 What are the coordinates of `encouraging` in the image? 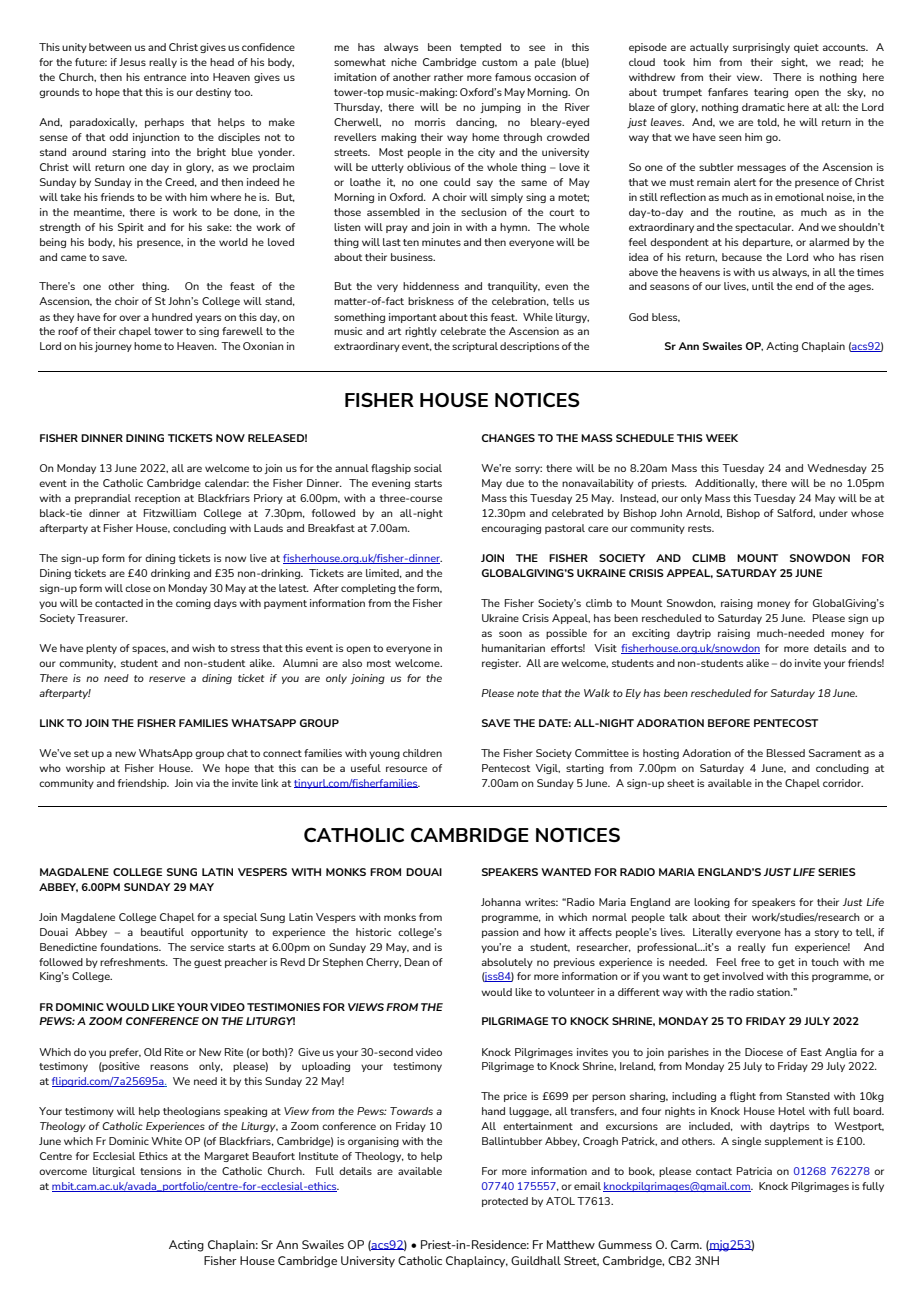 It's located at (511, 529).
